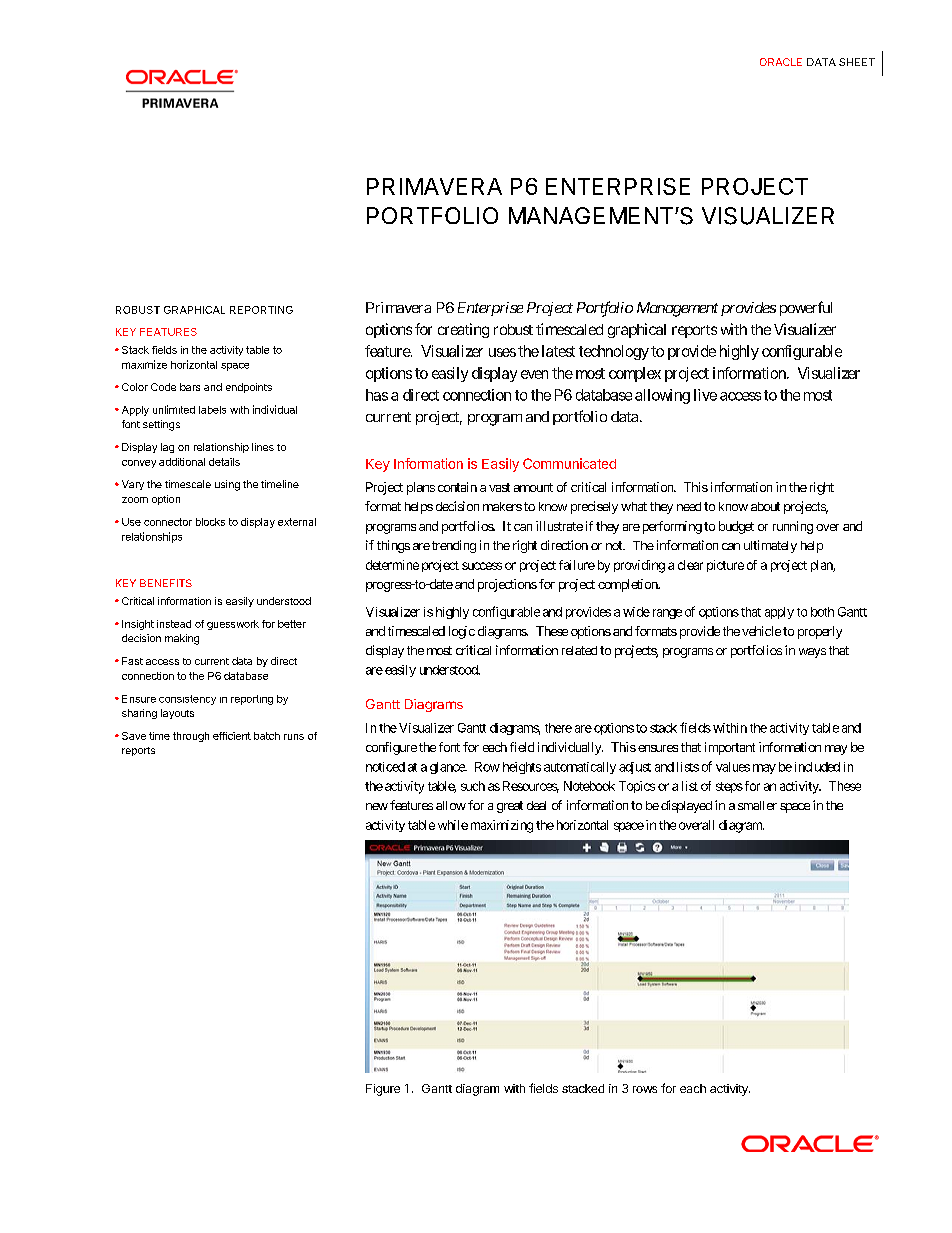 The height and width of the screenshot is (1233, 952). What do you see at coordinates (705, 395) in the screenshot?
I see `live` at bounding box center [705, 395].
